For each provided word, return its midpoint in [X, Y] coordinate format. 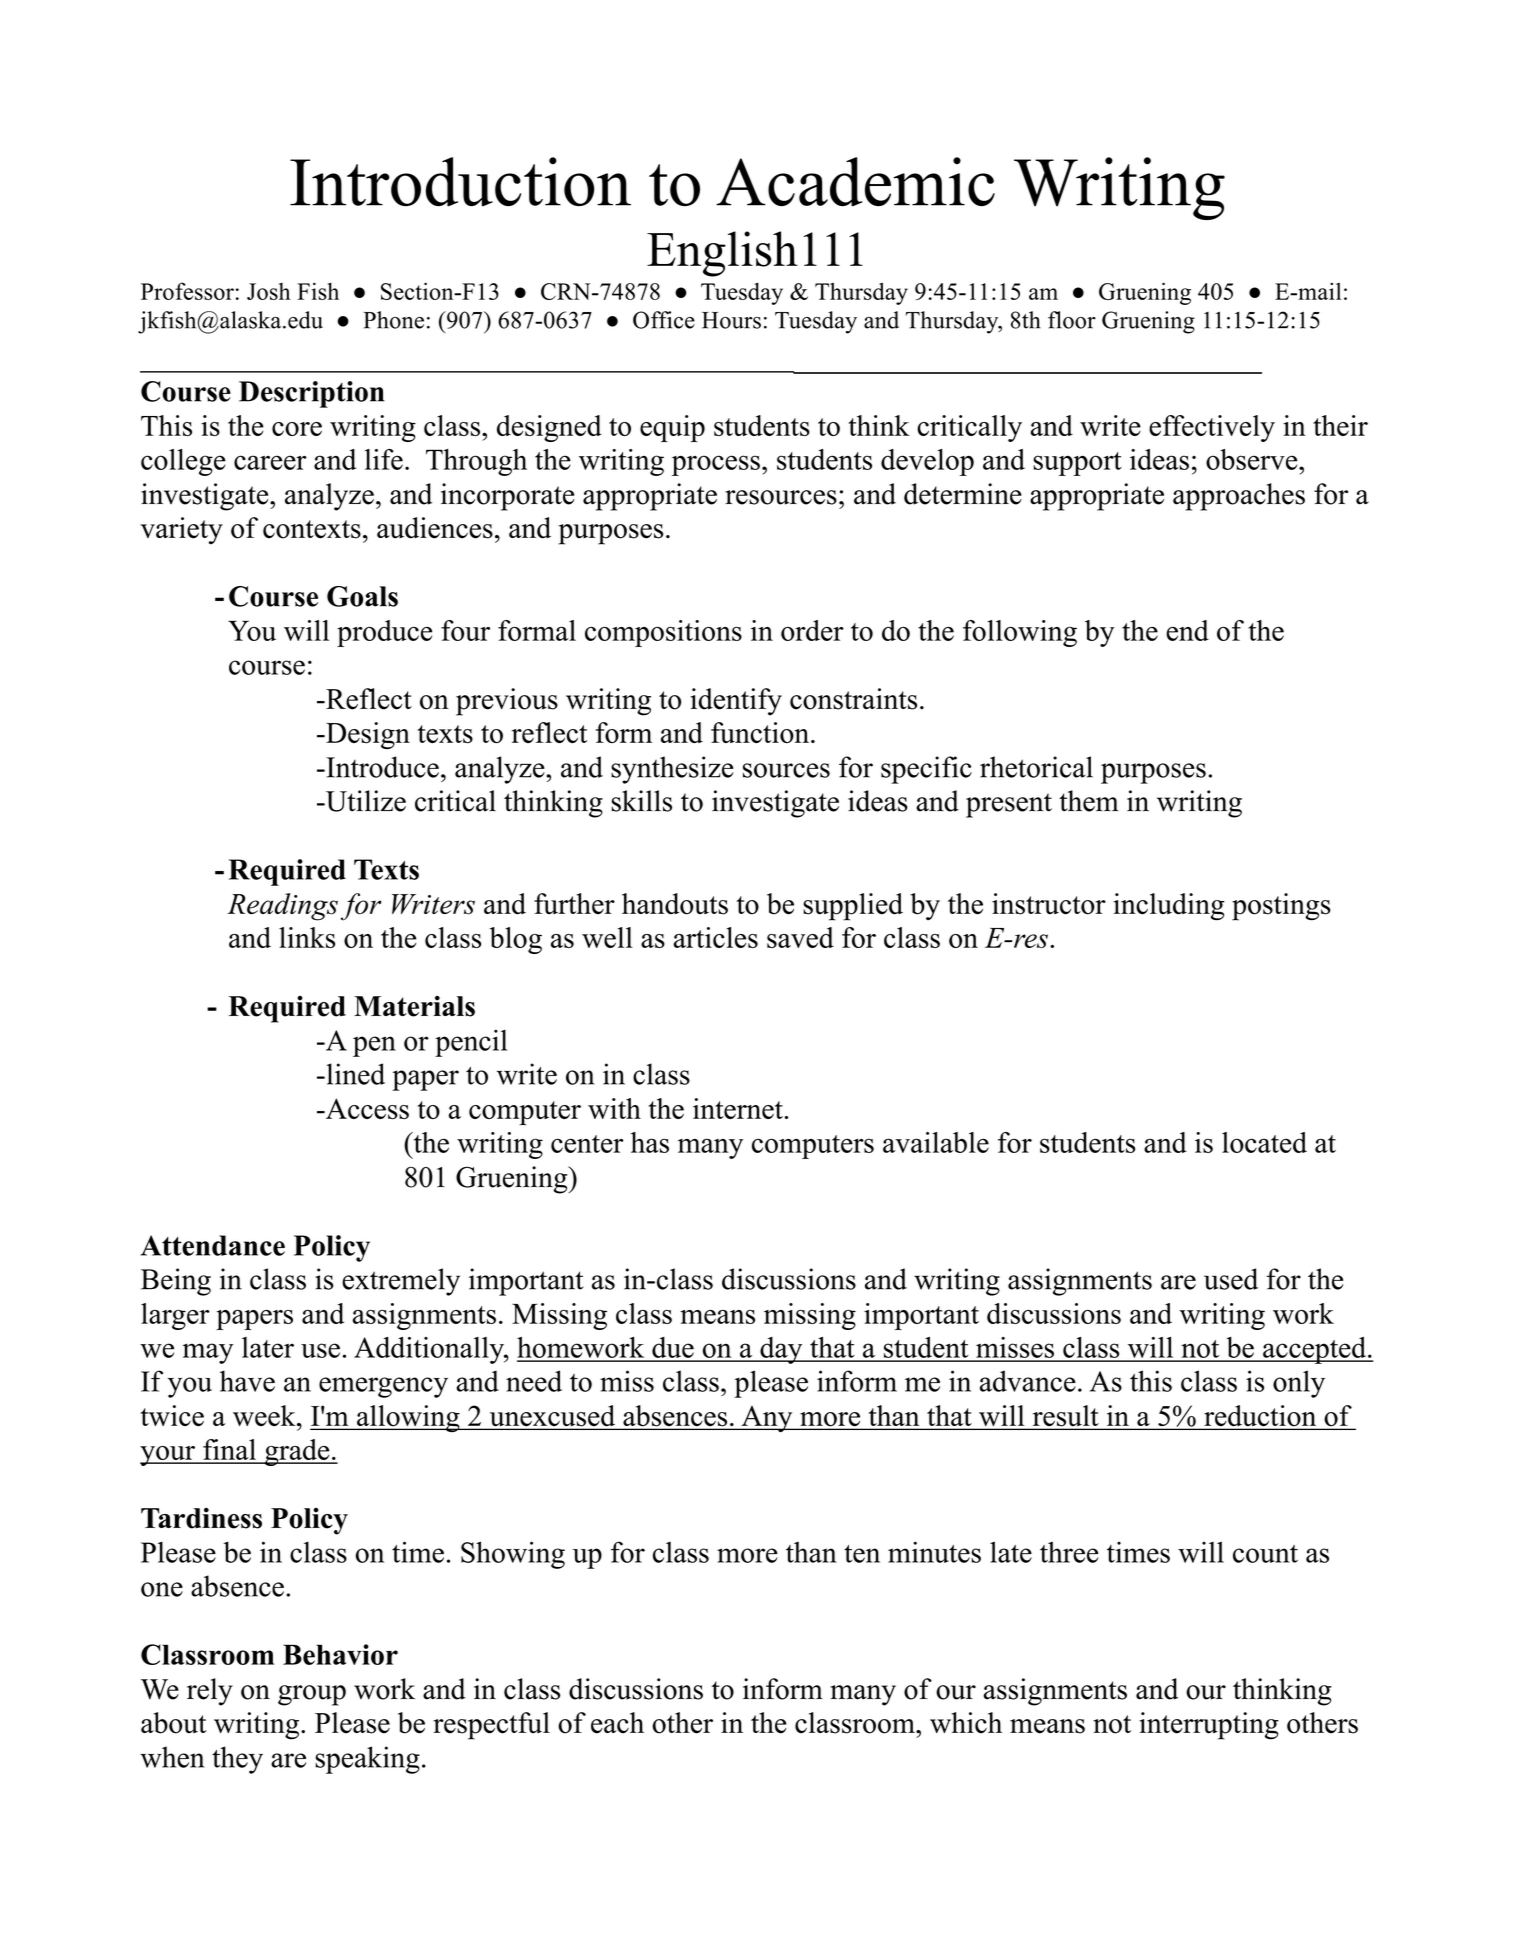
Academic [855, 182]
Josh [269, 291]
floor [1072, 320]
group [312, 1695]
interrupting [1209, 1726]
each [617, 1723]
